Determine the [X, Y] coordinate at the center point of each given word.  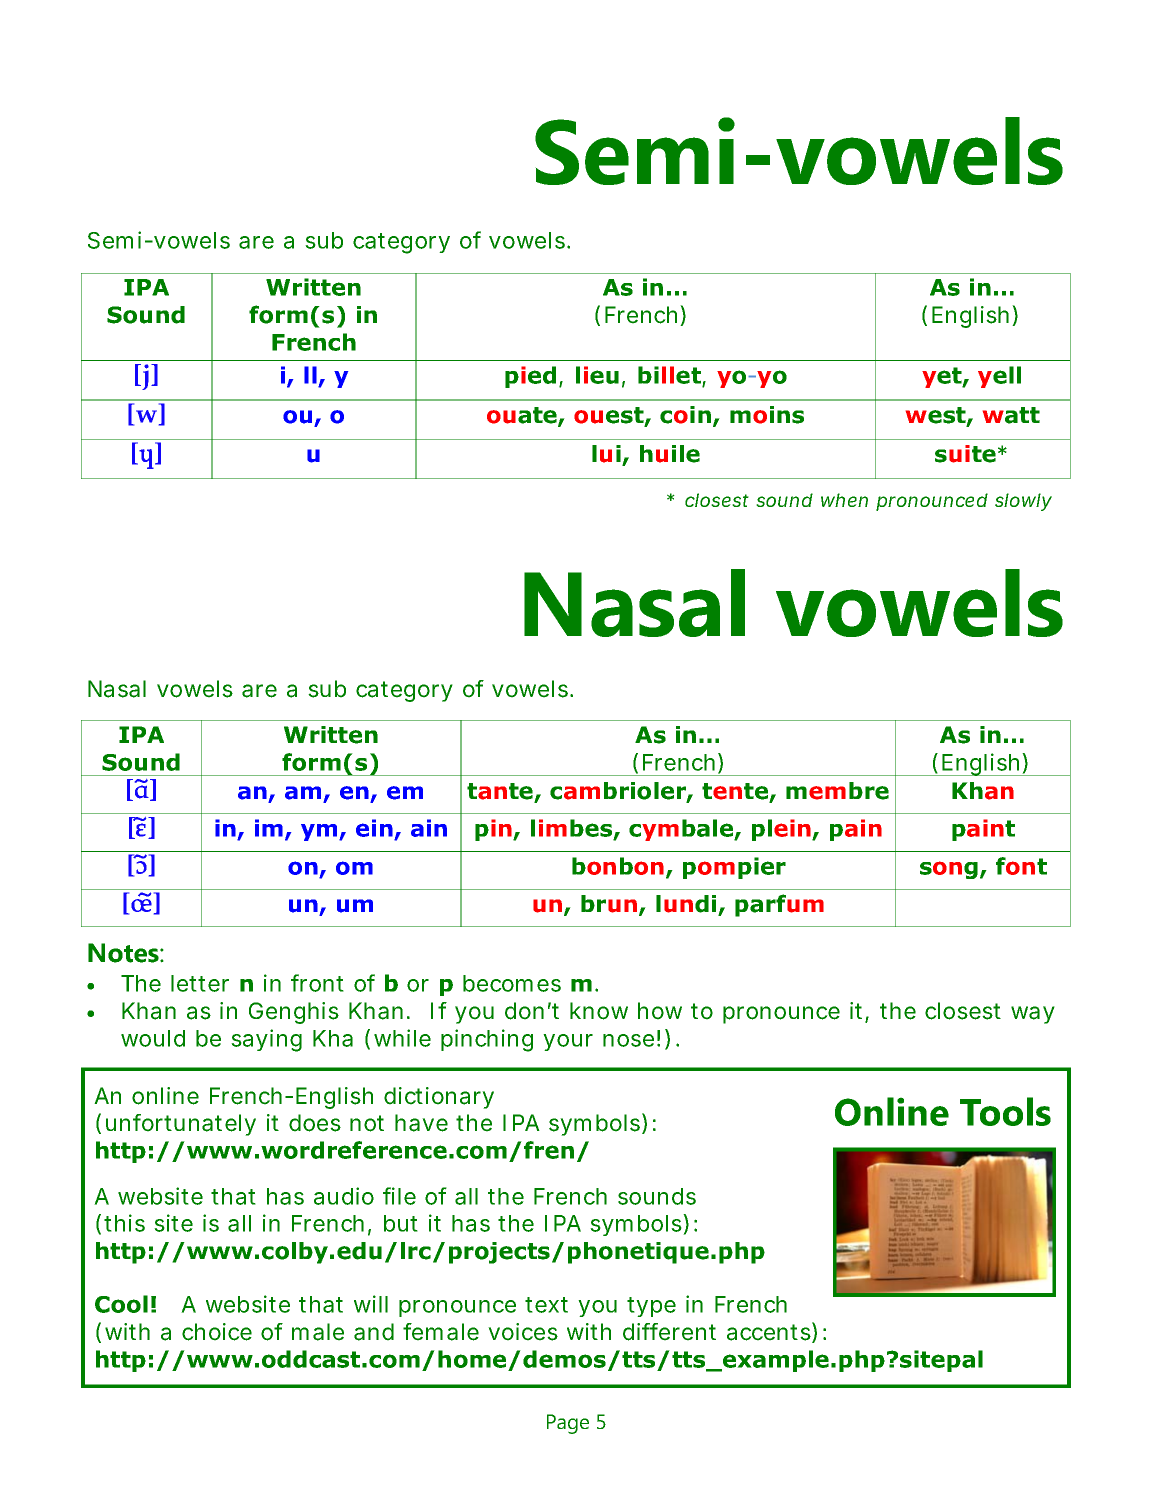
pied [530, 377]
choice [217, 1332]
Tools [1005, 1111]
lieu [597, 375]
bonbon [618, 866]
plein [782, 830]
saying [266, 1040]
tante [501, 792]
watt [1011, 415]
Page [568, 1424]
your [568, 1042]
